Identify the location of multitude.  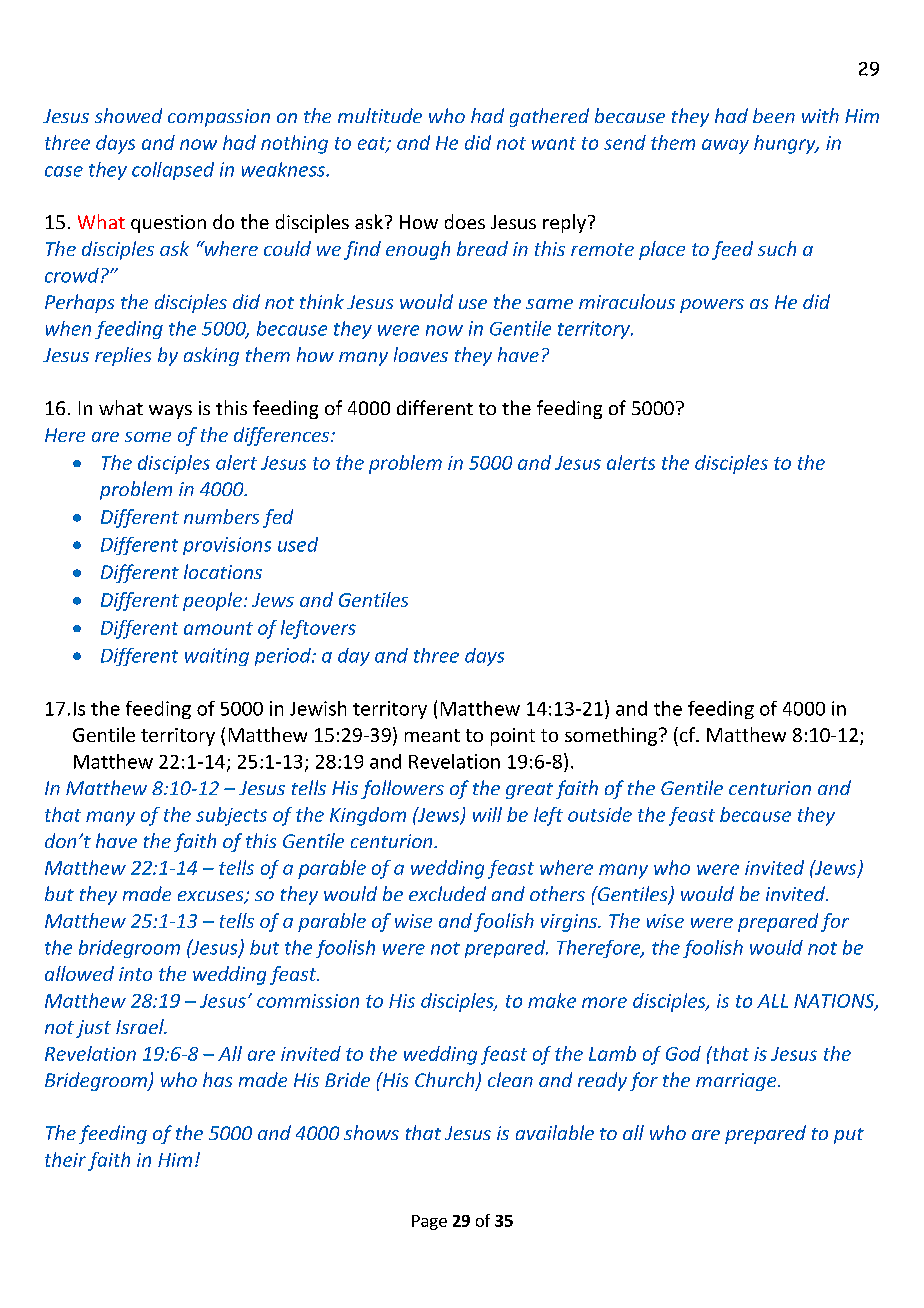
(380, 115).
